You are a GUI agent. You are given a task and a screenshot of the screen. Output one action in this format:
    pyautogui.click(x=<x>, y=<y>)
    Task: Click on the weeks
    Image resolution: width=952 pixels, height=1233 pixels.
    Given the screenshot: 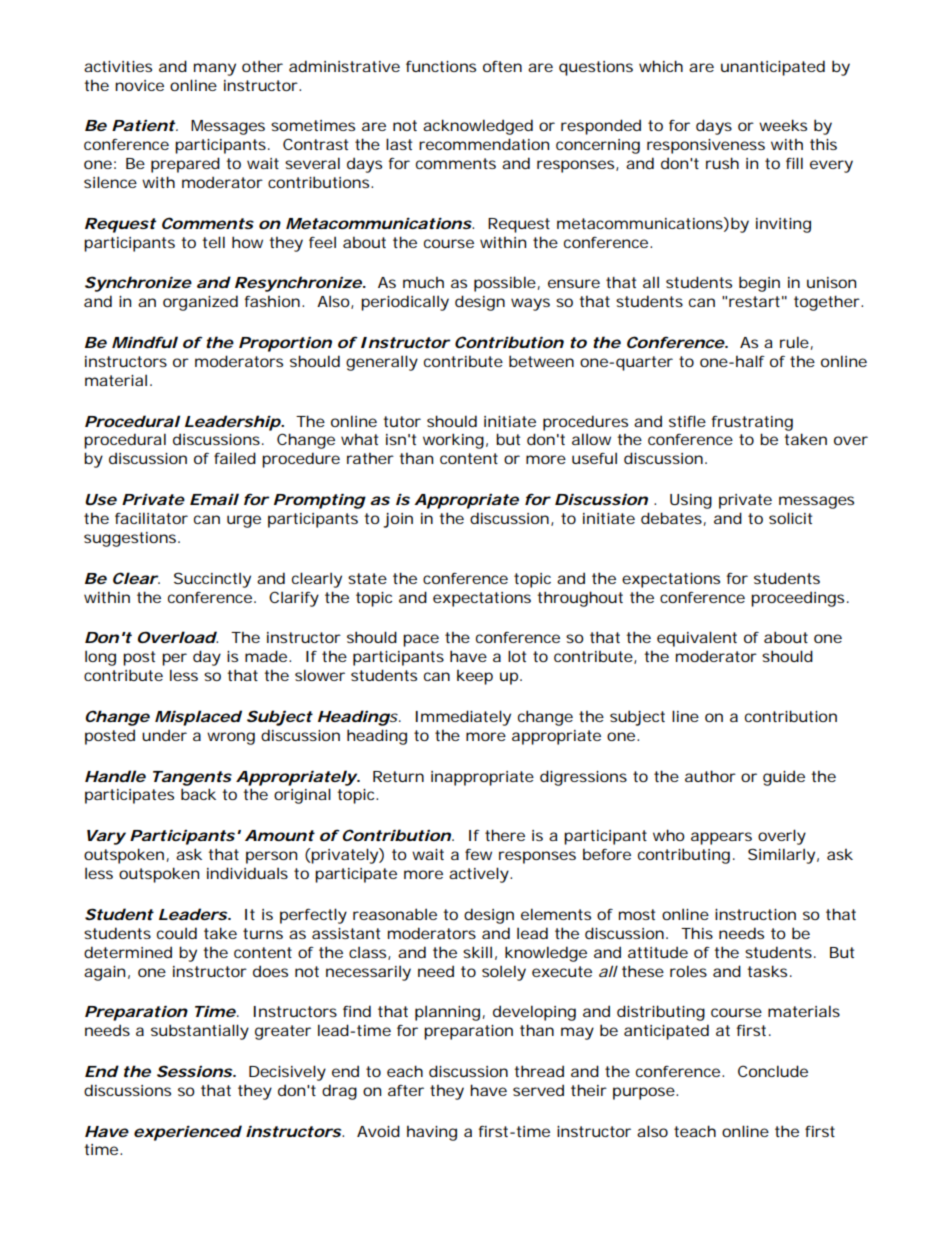 What is the action you would take?
    pyautogui.click(x=783, y=125)
